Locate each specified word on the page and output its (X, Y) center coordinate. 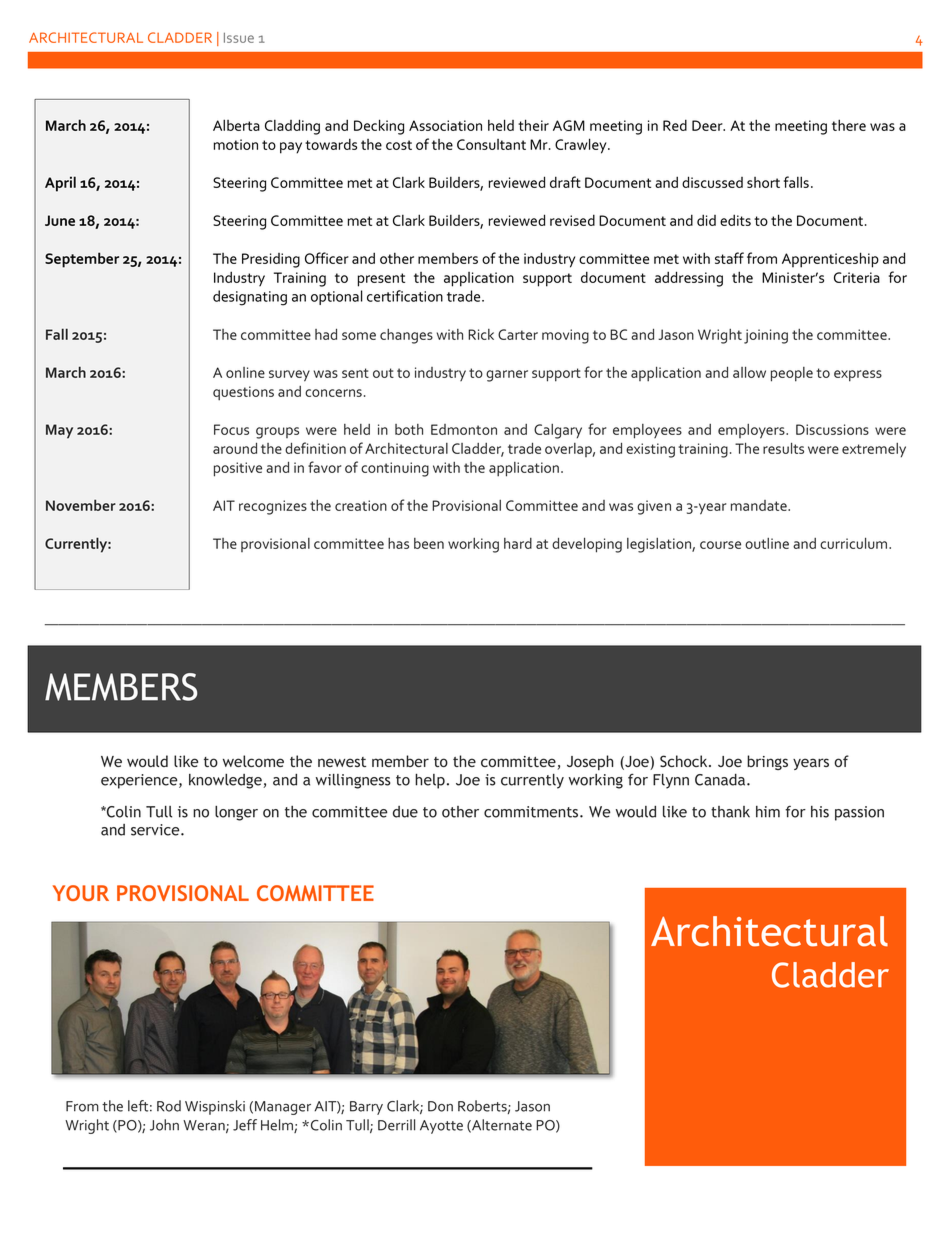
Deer (708, 125)
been (429, 543)
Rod (169, 1106)
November (81, 505)
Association (445, 125)
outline (767, 543)
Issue (239, 38)
